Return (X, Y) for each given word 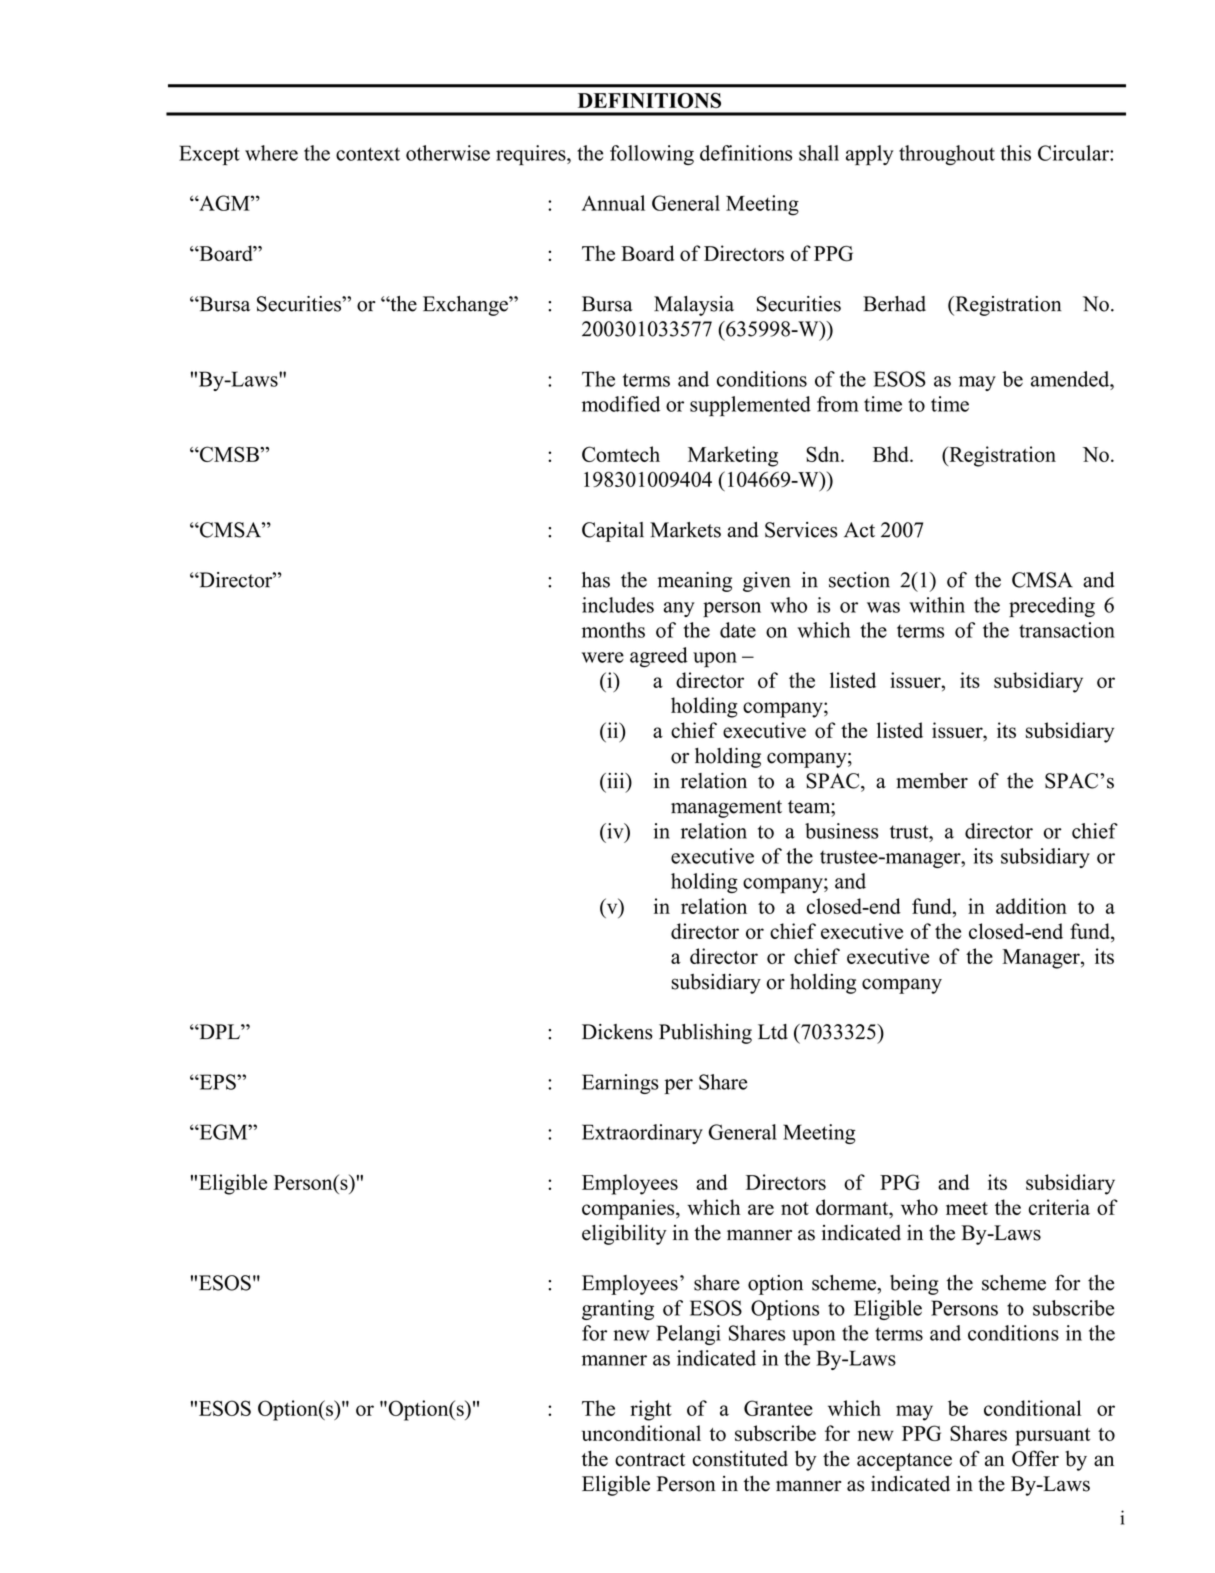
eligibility (624, 1235)
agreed (659, 657)
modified (621, 404)
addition (1031, 906)
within (937, 605)
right (651, 1410)
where (271, 153)
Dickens (617, 1032)
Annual (613, 203)
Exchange (466, 306)
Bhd (892, 454)
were (603, 657)
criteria (1059, 1207)
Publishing (705, 1034)
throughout (947, 155)
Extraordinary (642, 1134)
